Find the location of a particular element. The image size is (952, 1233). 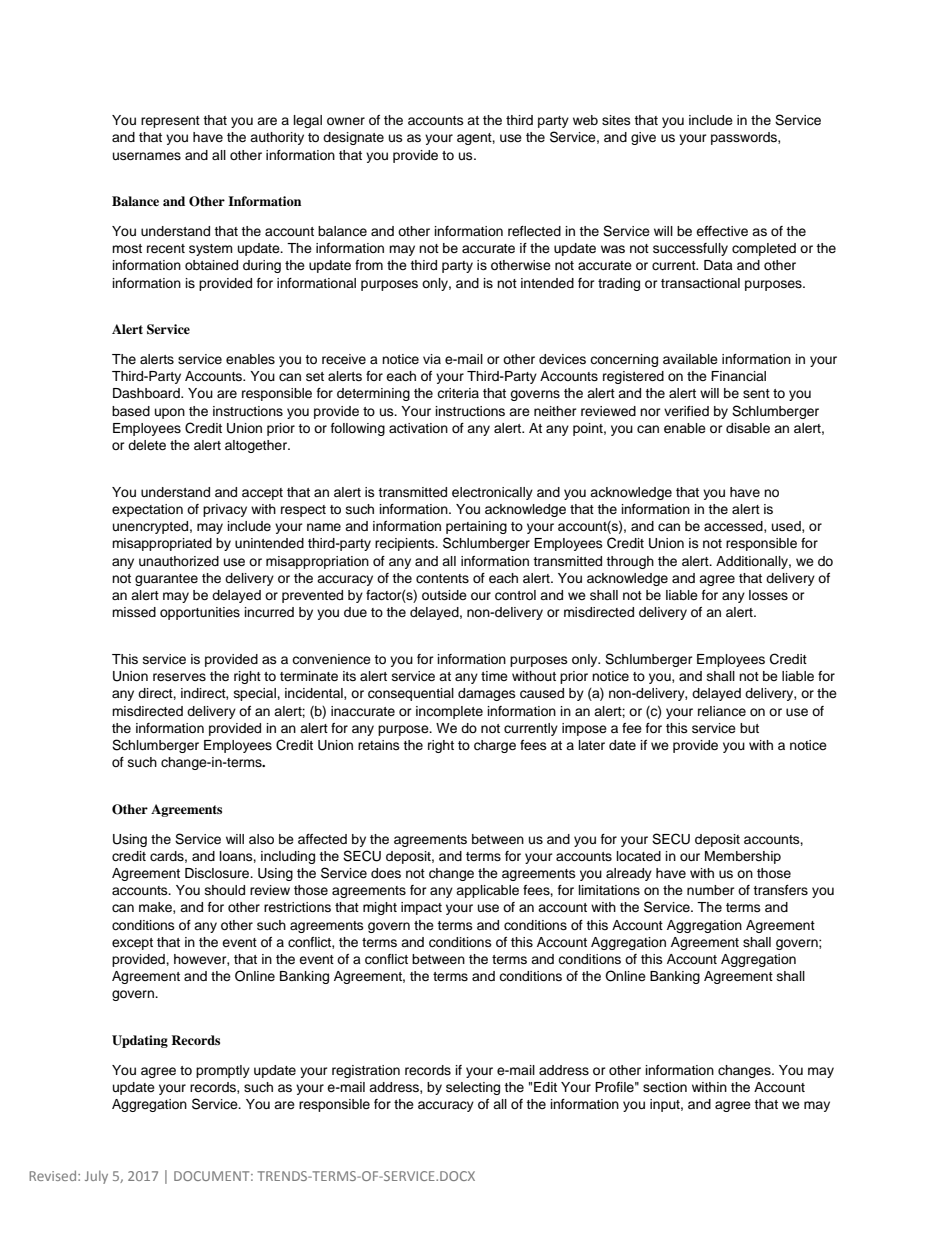

Membership is located at coordinates (743, 857).
